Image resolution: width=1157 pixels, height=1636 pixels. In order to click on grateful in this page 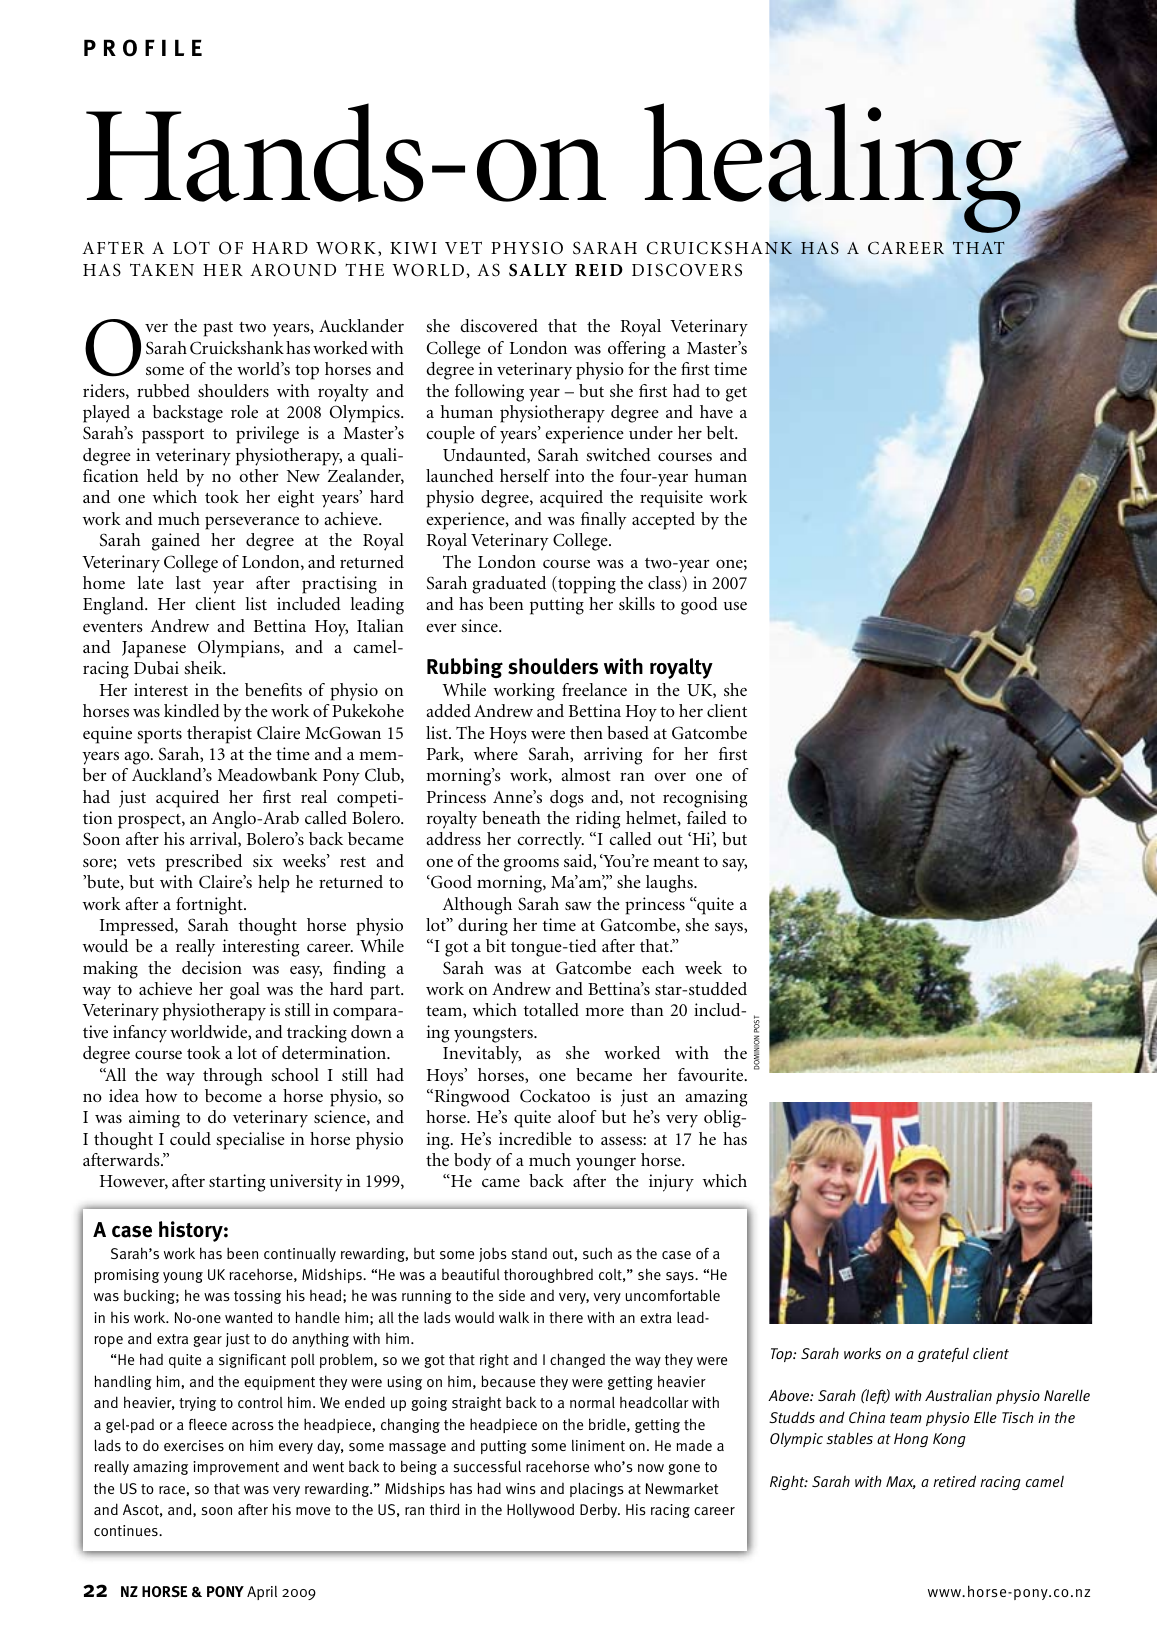, I will do `click(943, 1354)`.
